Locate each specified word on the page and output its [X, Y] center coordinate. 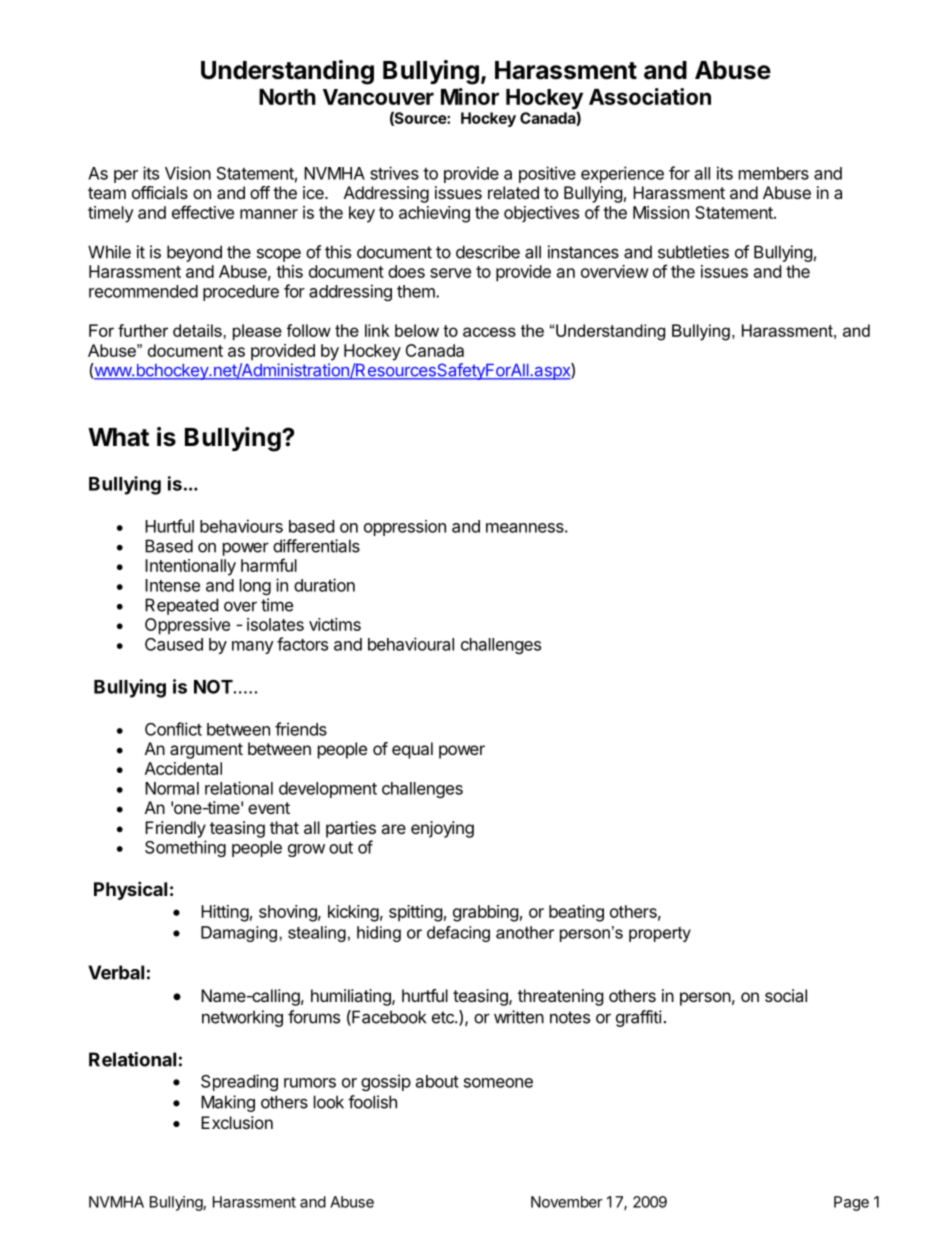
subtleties [693, 252]
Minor [470, 96]
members [774, 173]
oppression [405, 528]
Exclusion [237, 1122]
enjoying [442, 829]
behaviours [241, 526]
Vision [188, 173]
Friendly [175, 829]
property [660, 934]
